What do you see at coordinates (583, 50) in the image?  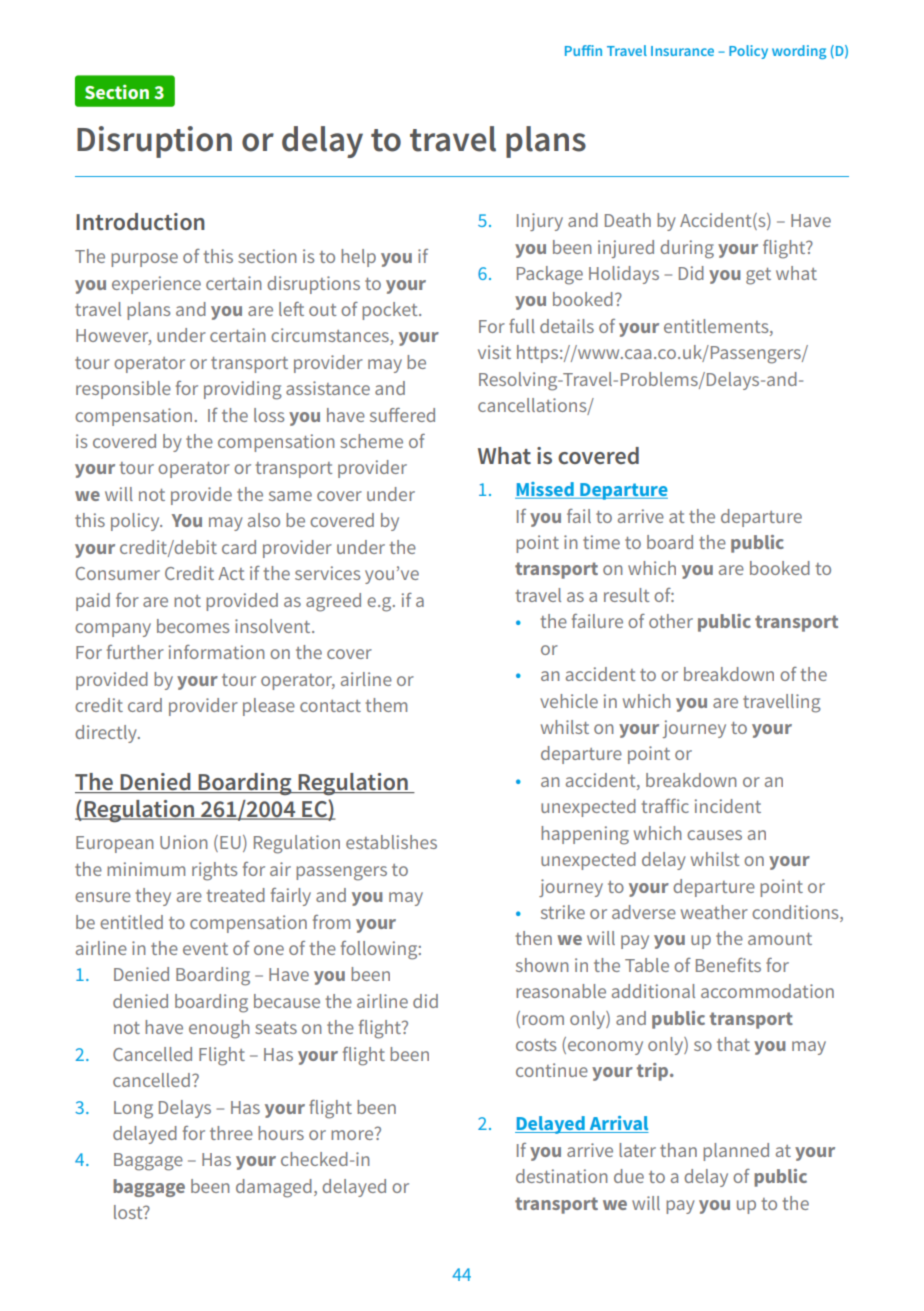 I see `Puffin` at bounding box center [583, 50].
